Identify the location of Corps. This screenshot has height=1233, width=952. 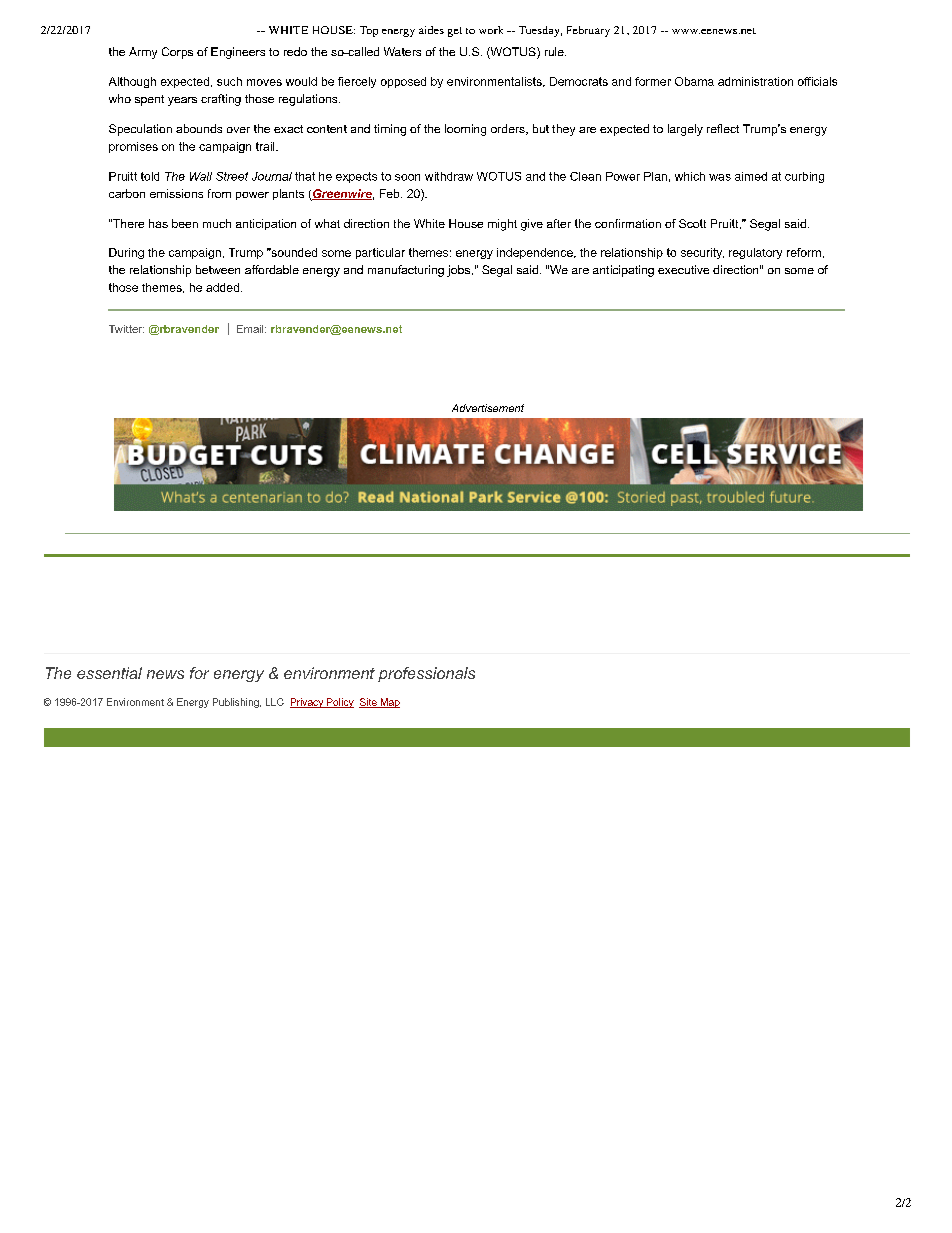
(177, 53).
